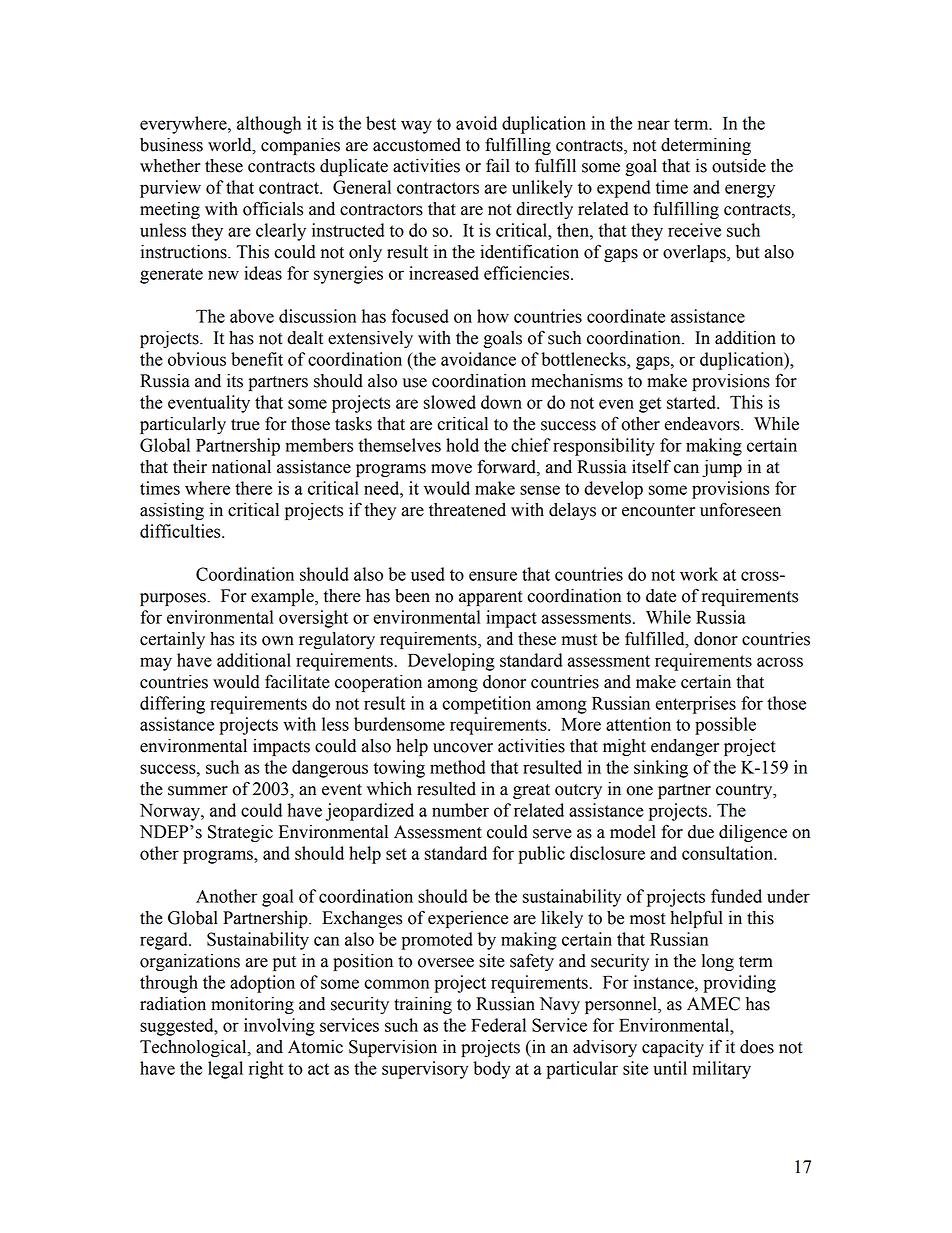  What do you see at coordinates (283, 597) in the screenshot?
I see `example` at bounding box center [283, 597].
